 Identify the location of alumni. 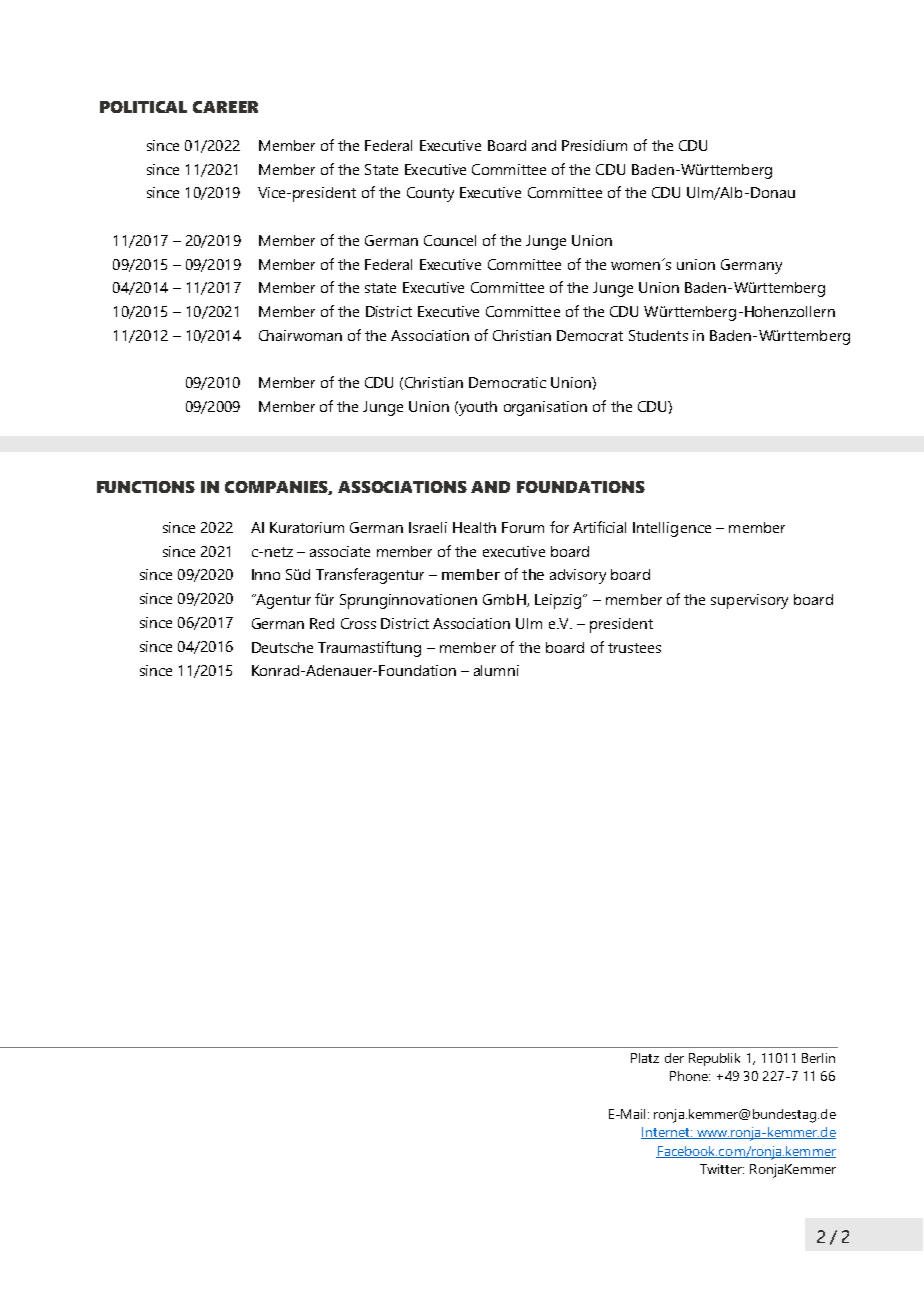
(496, 670).
